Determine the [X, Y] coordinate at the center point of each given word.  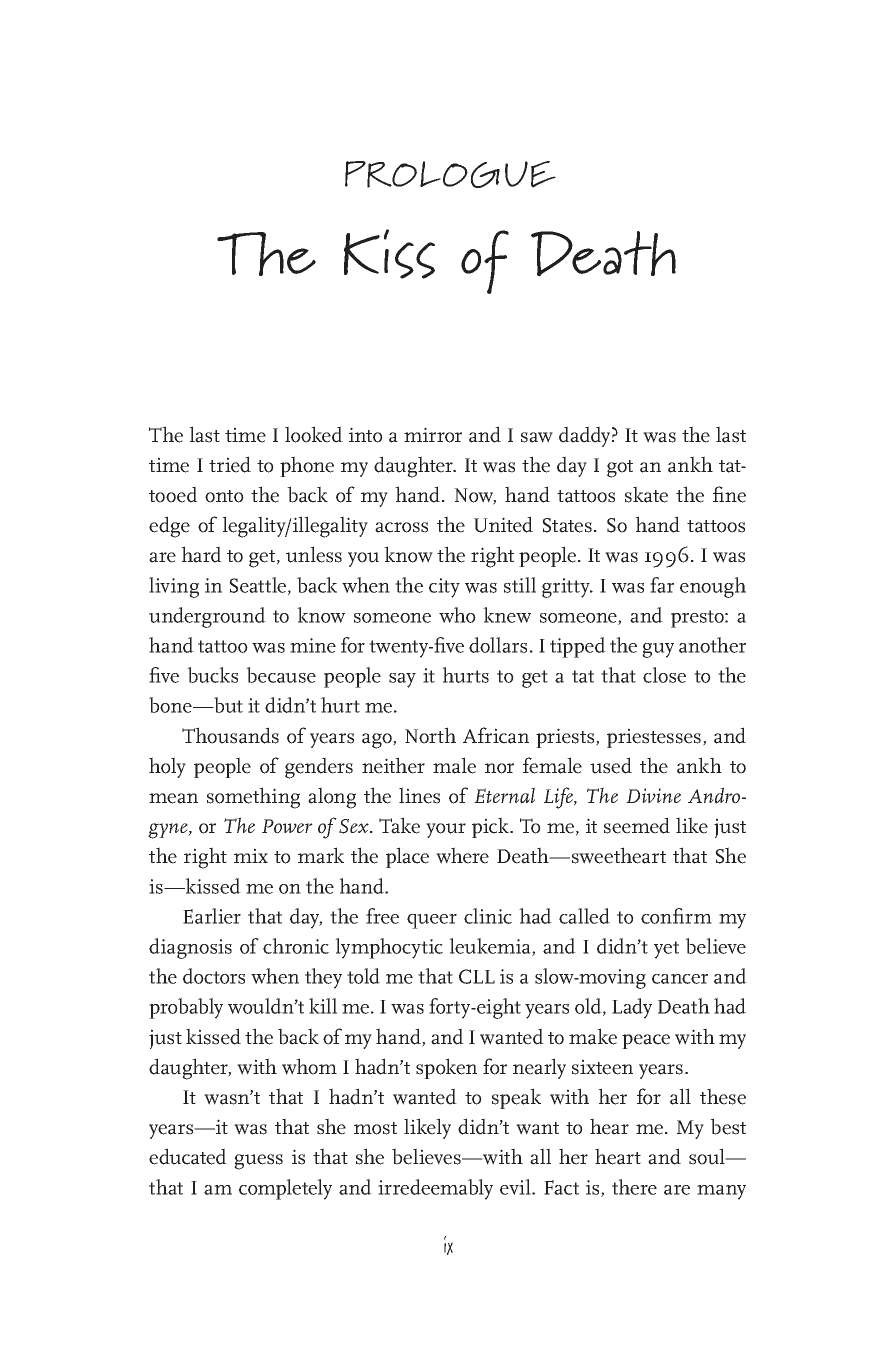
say [402, 680]
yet [666, 950]
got [620, 469]
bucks [212, 675]
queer [432, 921]
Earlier [212, 916]
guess [258, 1162]
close [664, 675]
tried [230, 464]
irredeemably [435, 1189]
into [366, 435]
